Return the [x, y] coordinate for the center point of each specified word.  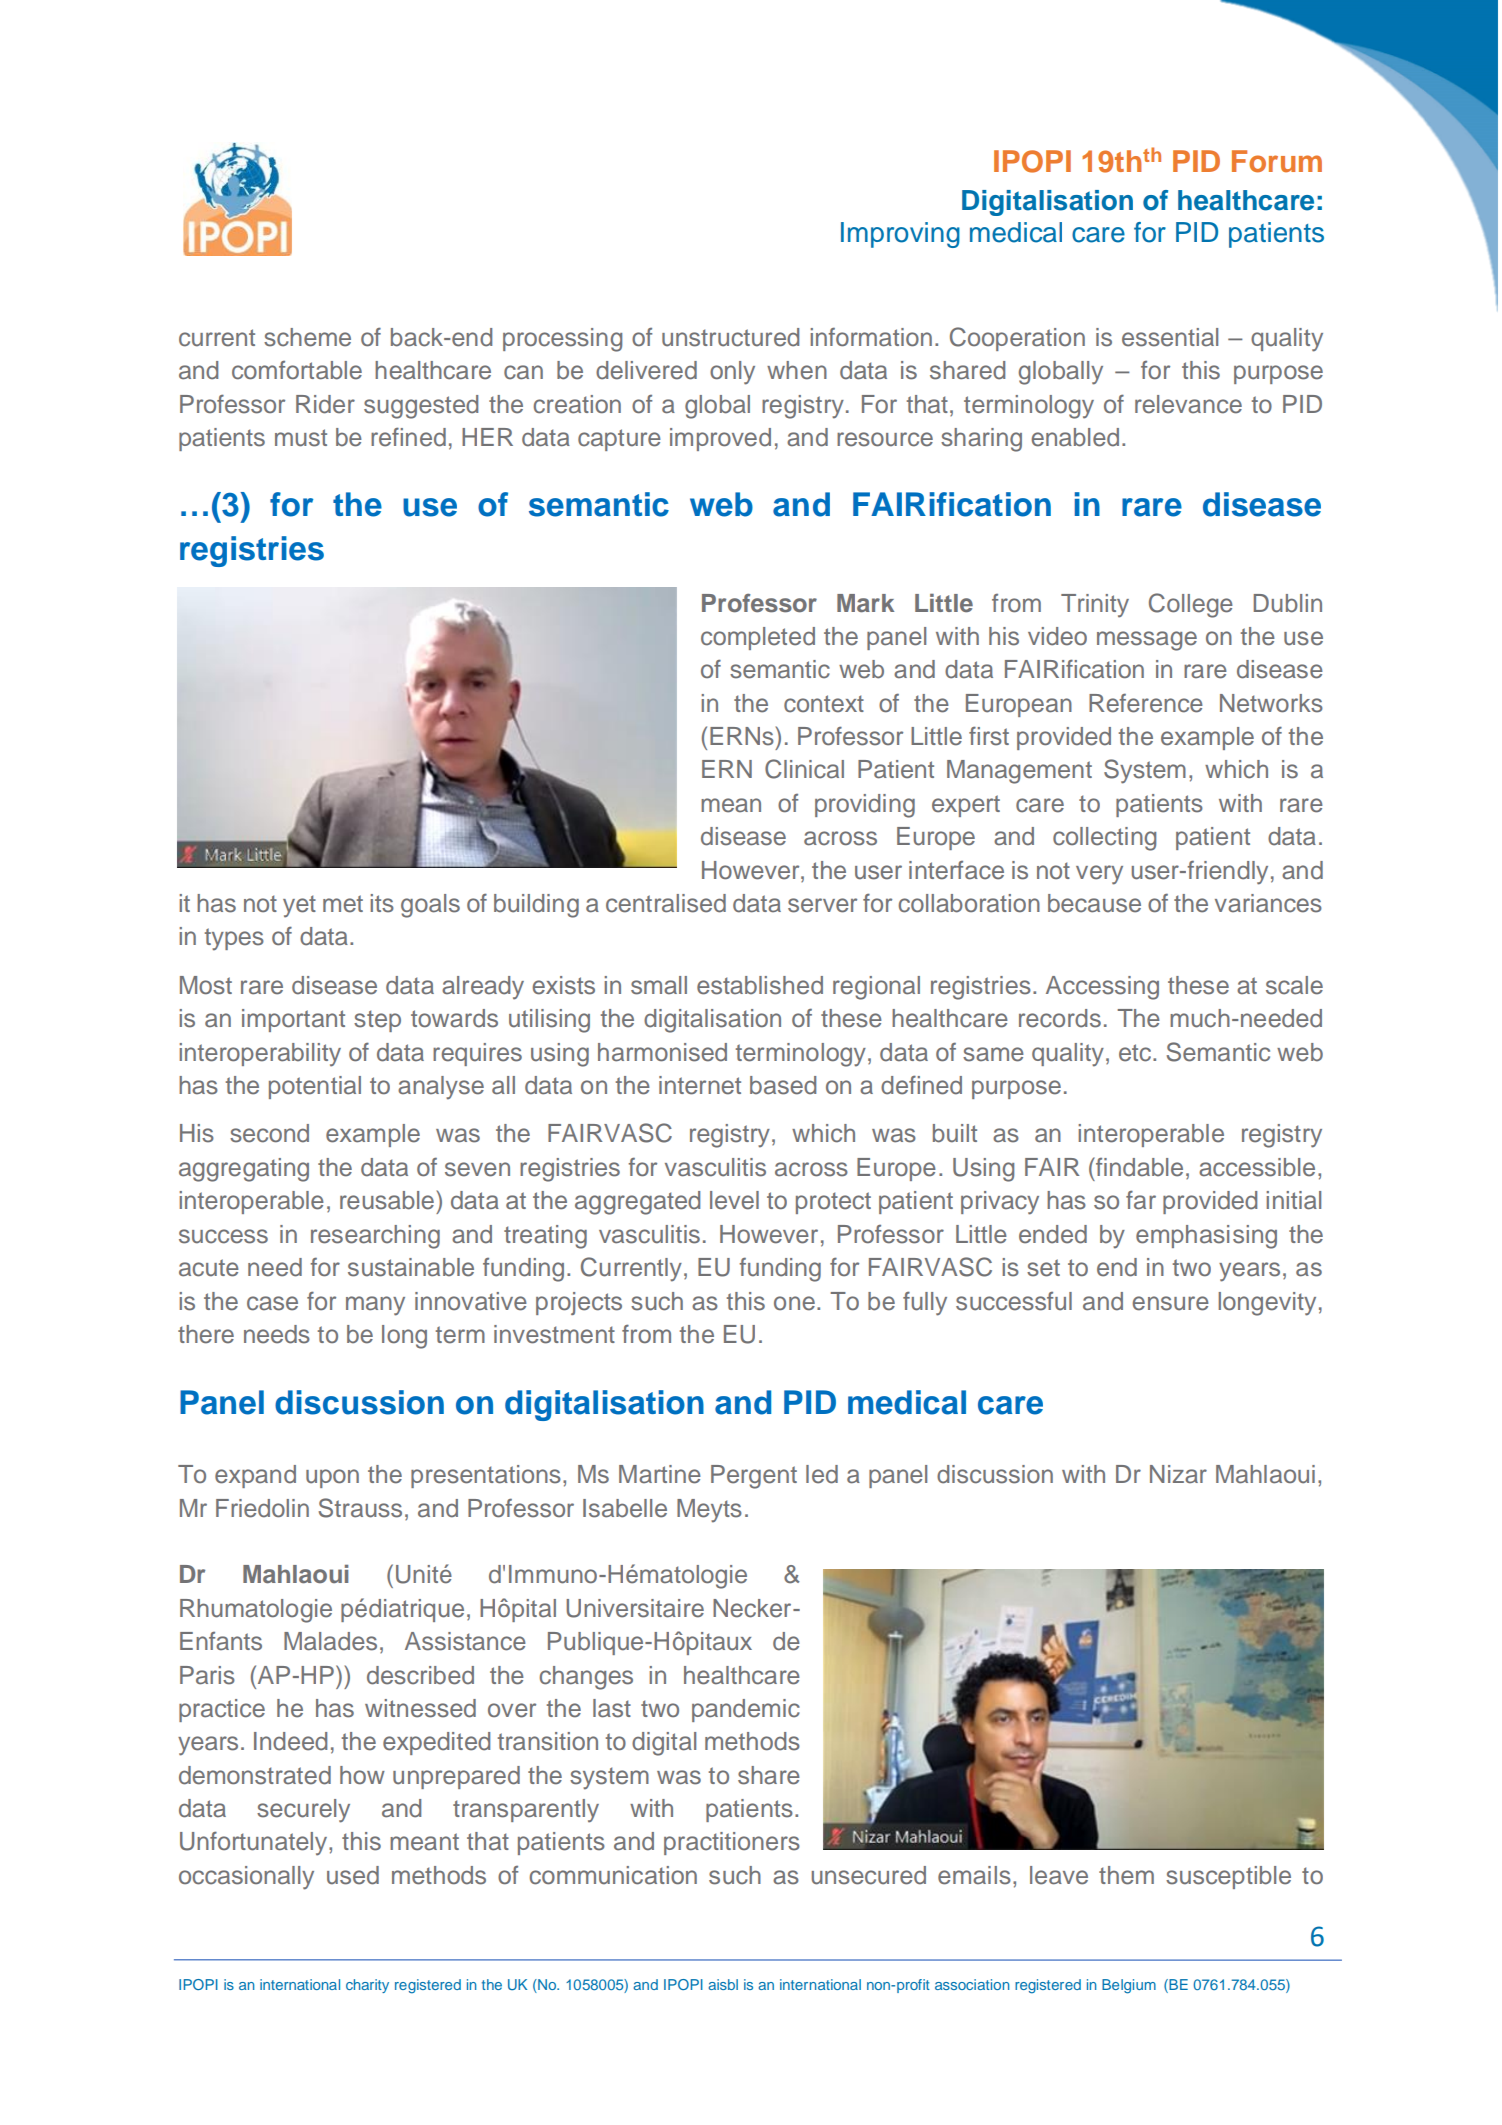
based [783, 1085]
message [1147, 641]
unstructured [730, 337]
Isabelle [625, 1508]
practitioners [732, 1843]
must [301, 438]
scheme [307, 337]
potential [315, 1087]
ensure [1170, 1303]
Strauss [360, 1508]
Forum [1277, 161]
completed [758, 638]
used [353, 1875]
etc [1136, 1053]
